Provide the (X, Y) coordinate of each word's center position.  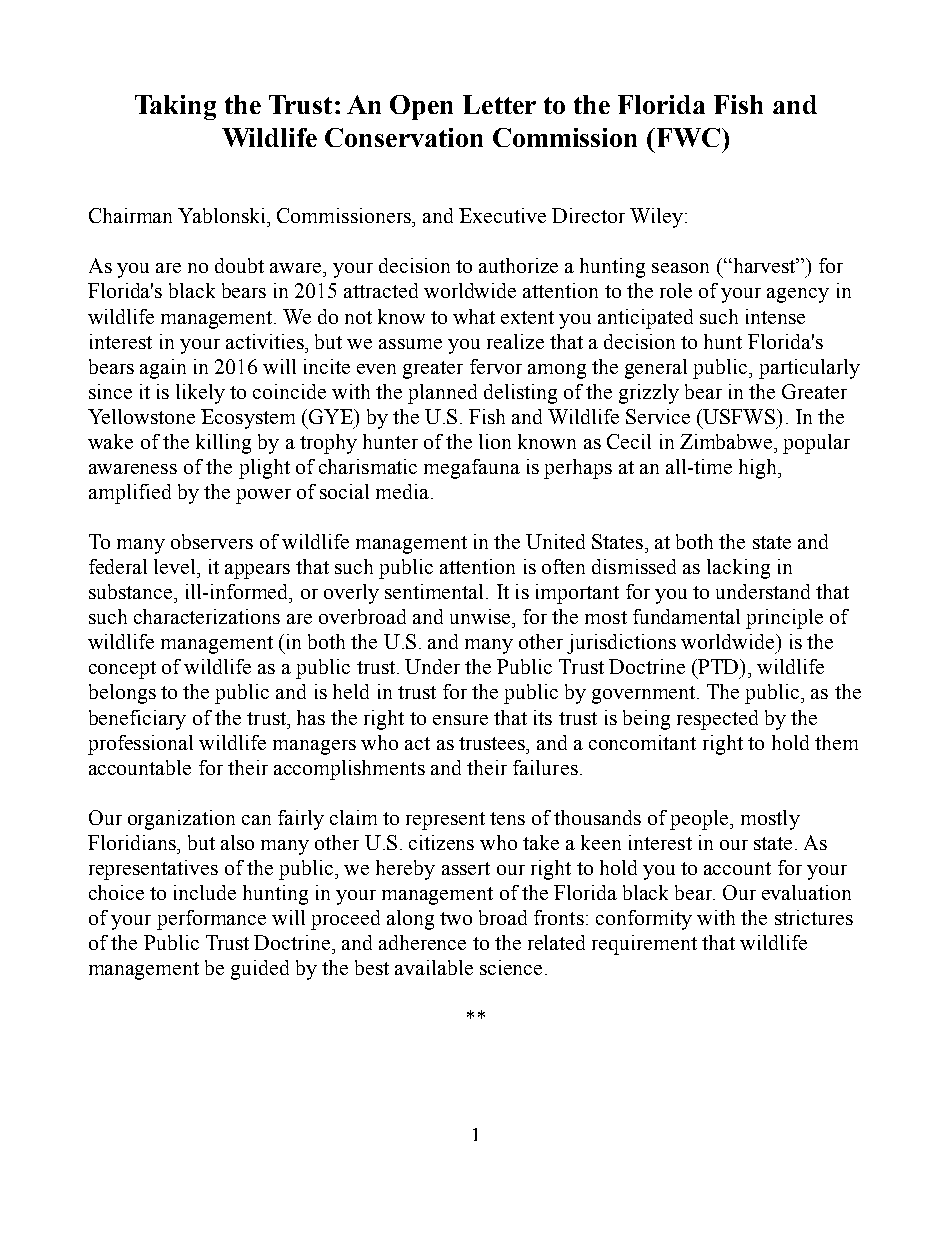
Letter (499, 104)
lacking (738, 569)
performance (211, 920)
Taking (175, 107)
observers (212, 541)
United (555, 541)
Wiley (656, 218)
